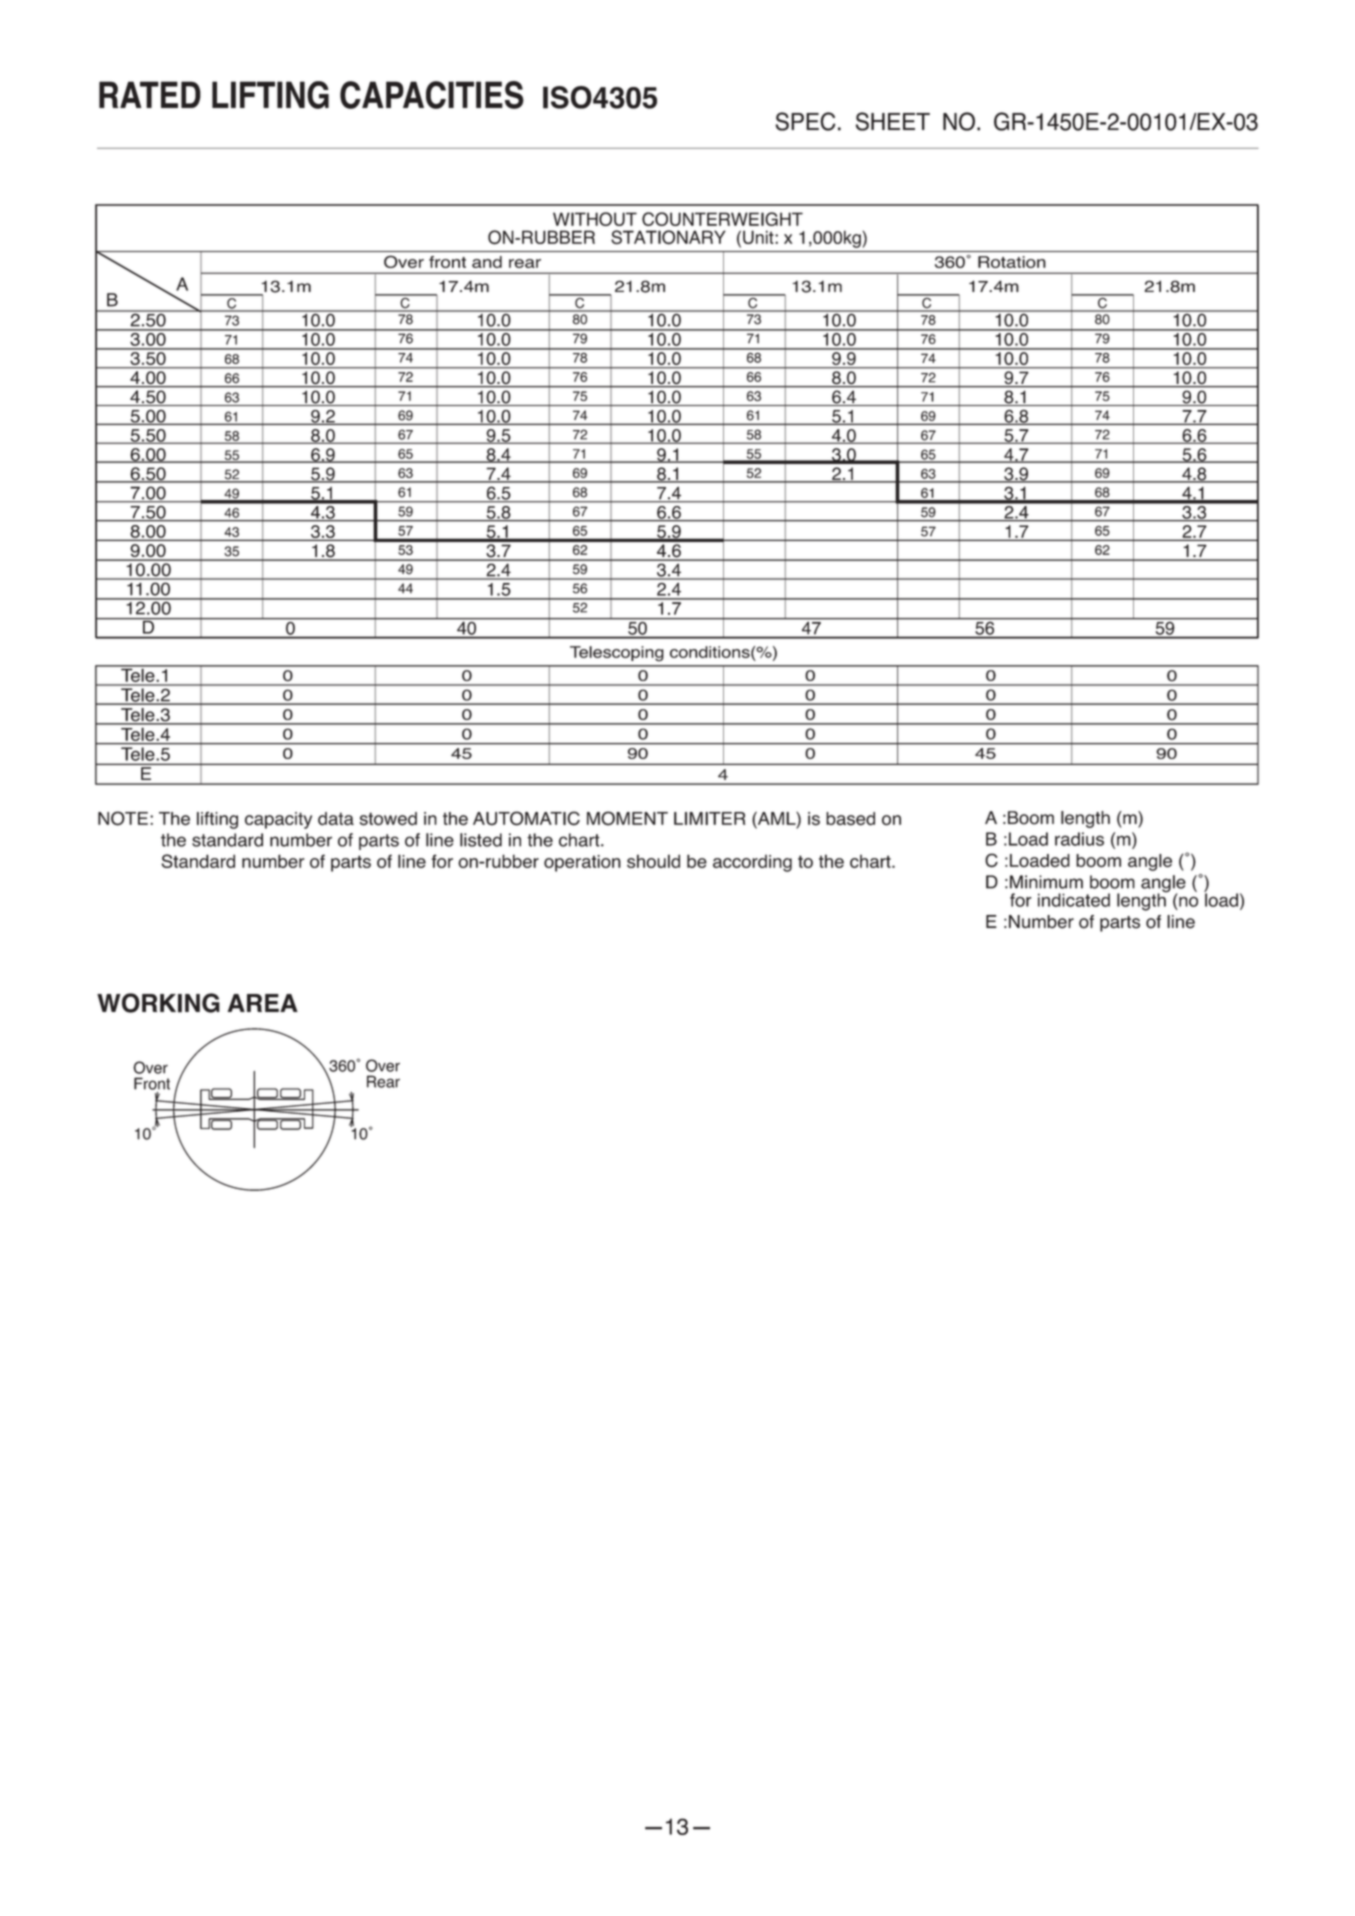 The height and width of the page is (1916, 1355). I want to click on indicated, so click(1074, 900).
